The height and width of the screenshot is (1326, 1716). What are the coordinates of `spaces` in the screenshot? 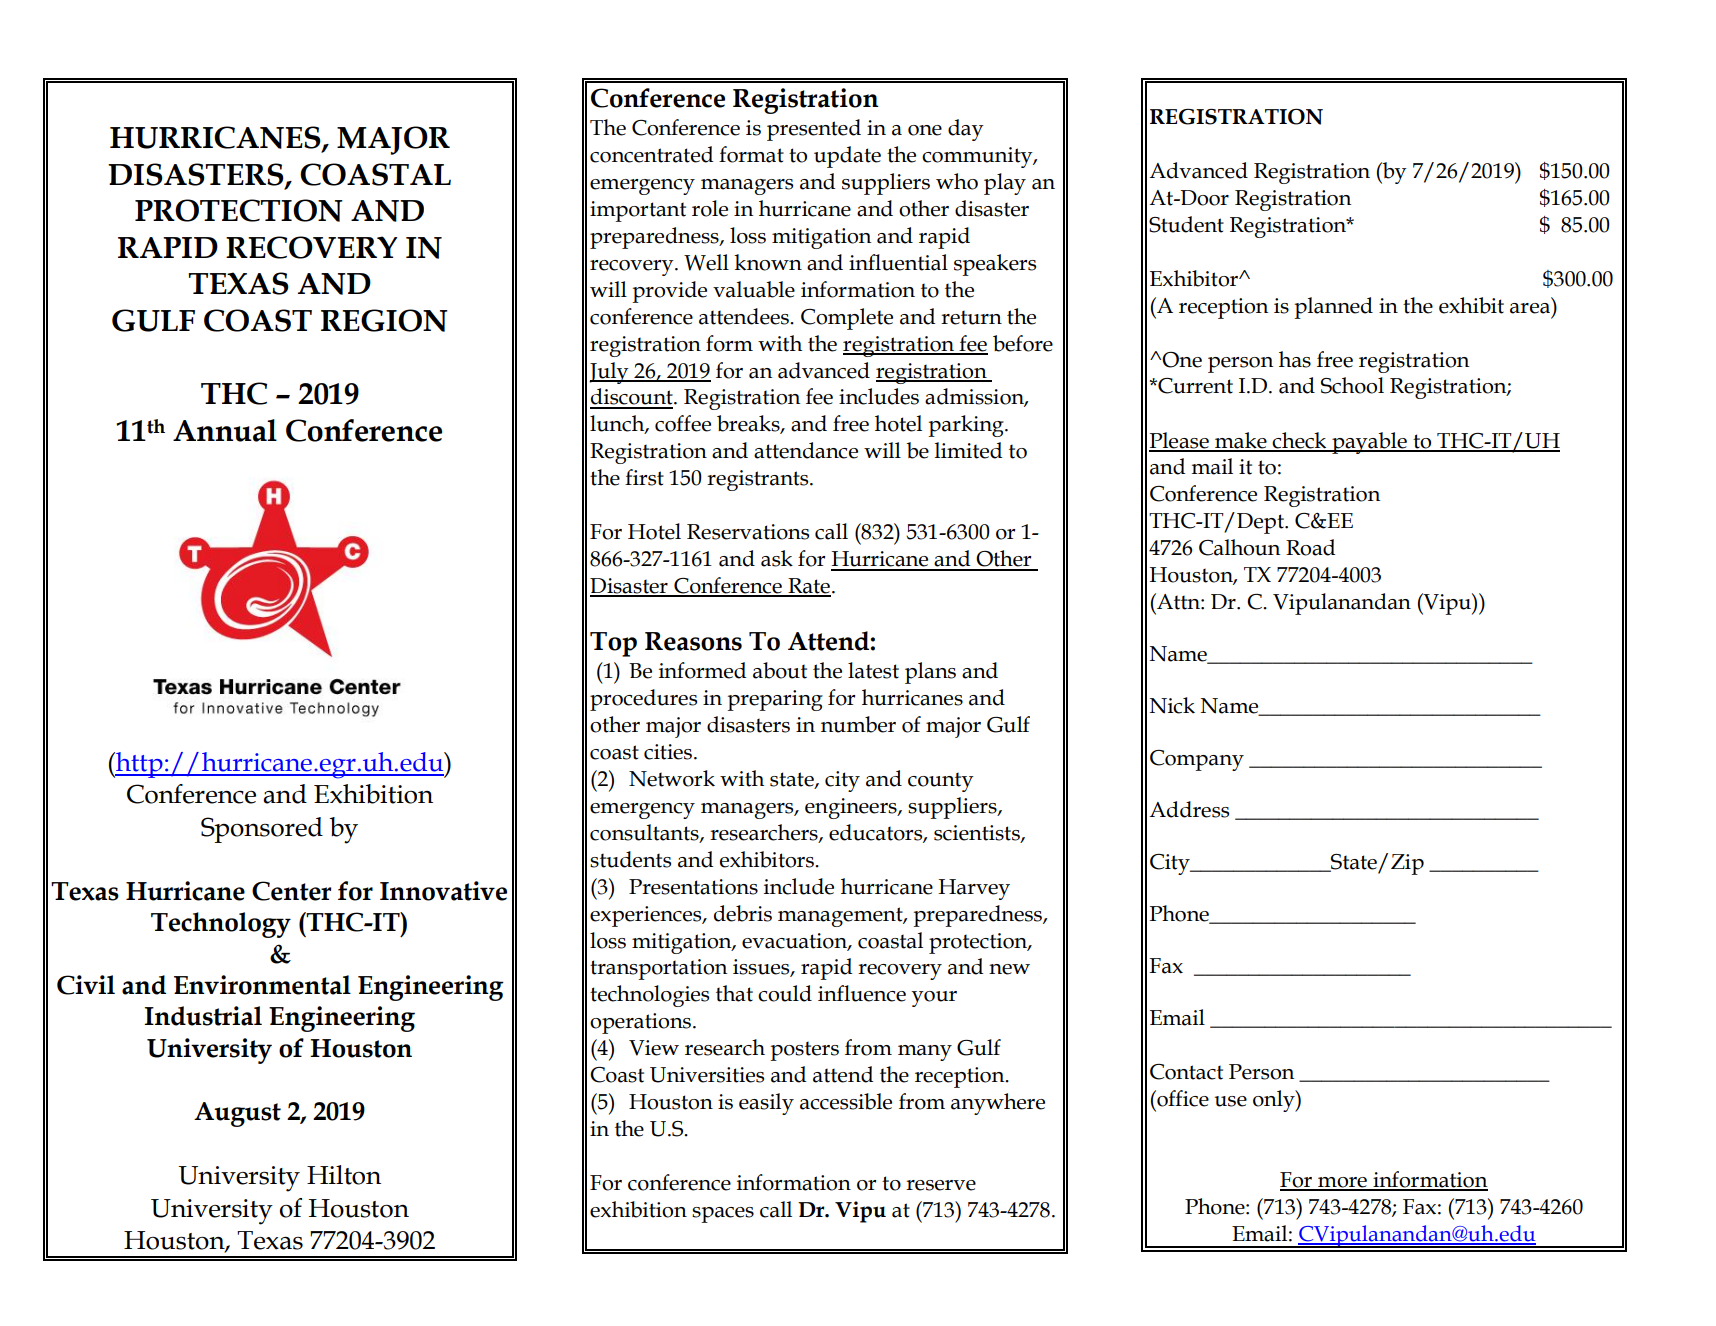 It's located at (723, 1215).
